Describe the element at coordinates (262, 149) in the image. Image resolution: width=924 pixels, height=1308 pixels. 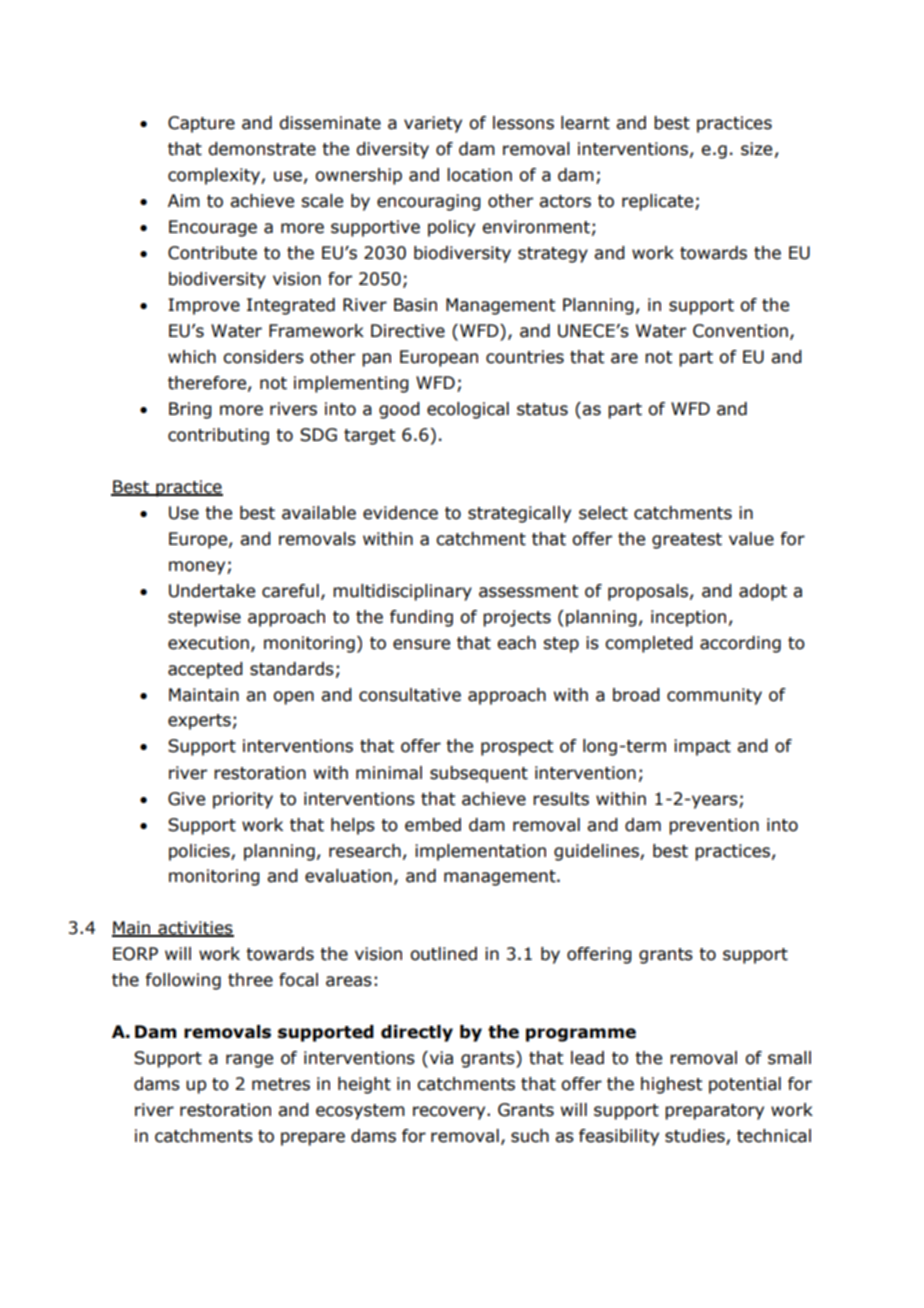
I see `demonstrate` at that location.
